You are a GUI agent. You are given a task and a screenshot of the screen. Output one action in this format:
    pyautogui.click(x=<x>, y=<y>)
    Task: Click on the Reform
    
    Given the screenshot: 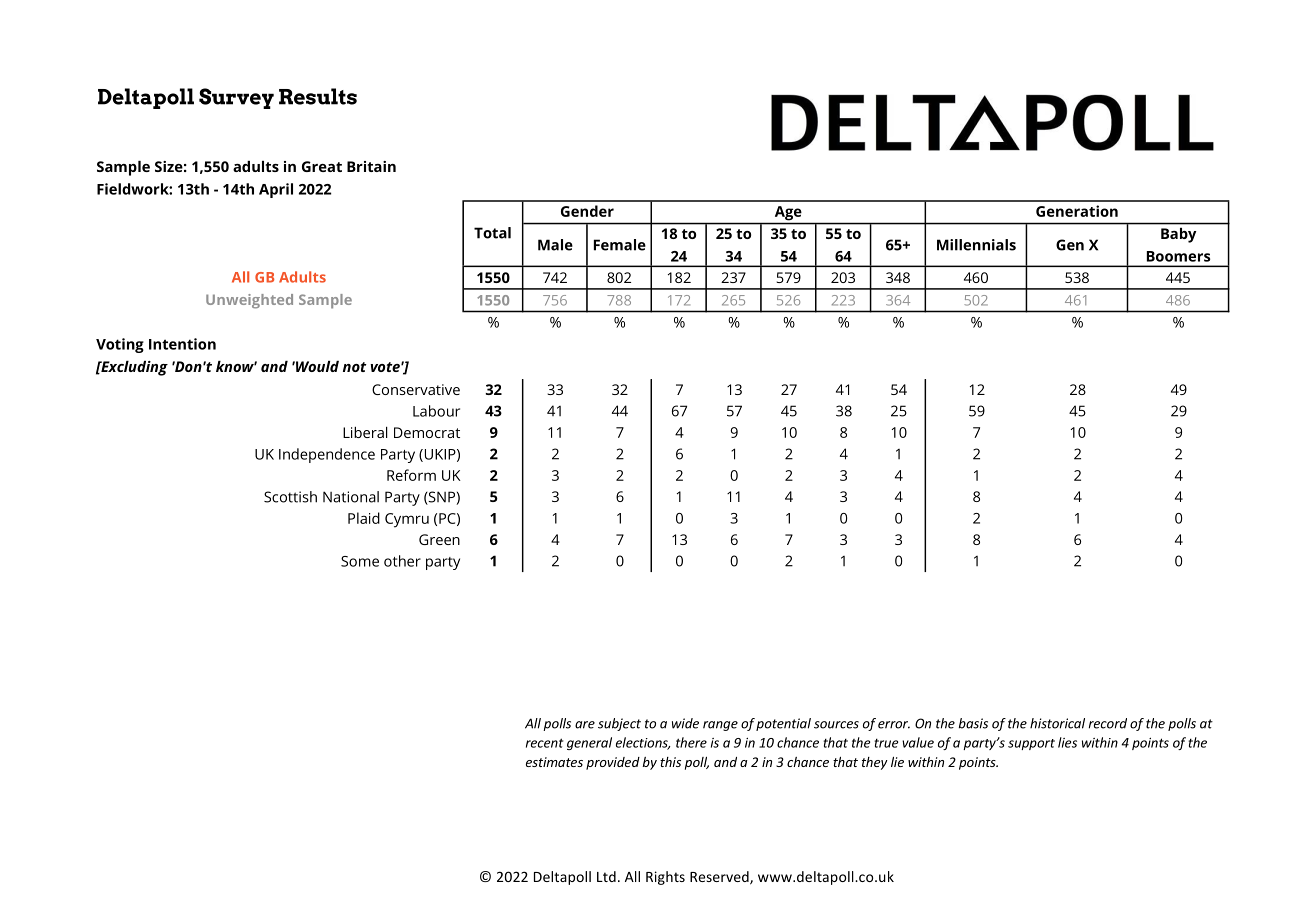 What is the action you would take?
    pyautogui.click(x=411, y=475)
